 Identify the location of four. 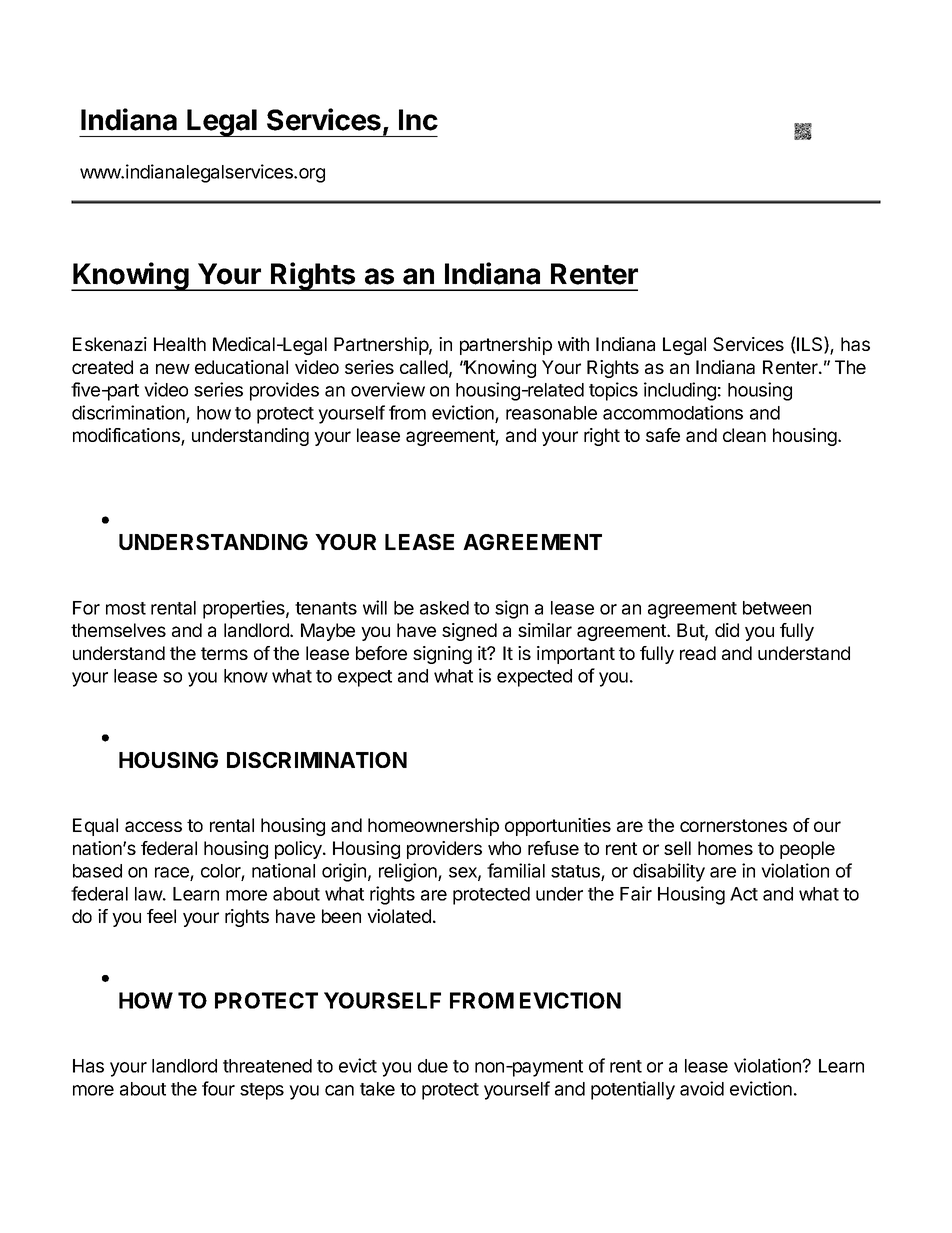
(218, 1088).
